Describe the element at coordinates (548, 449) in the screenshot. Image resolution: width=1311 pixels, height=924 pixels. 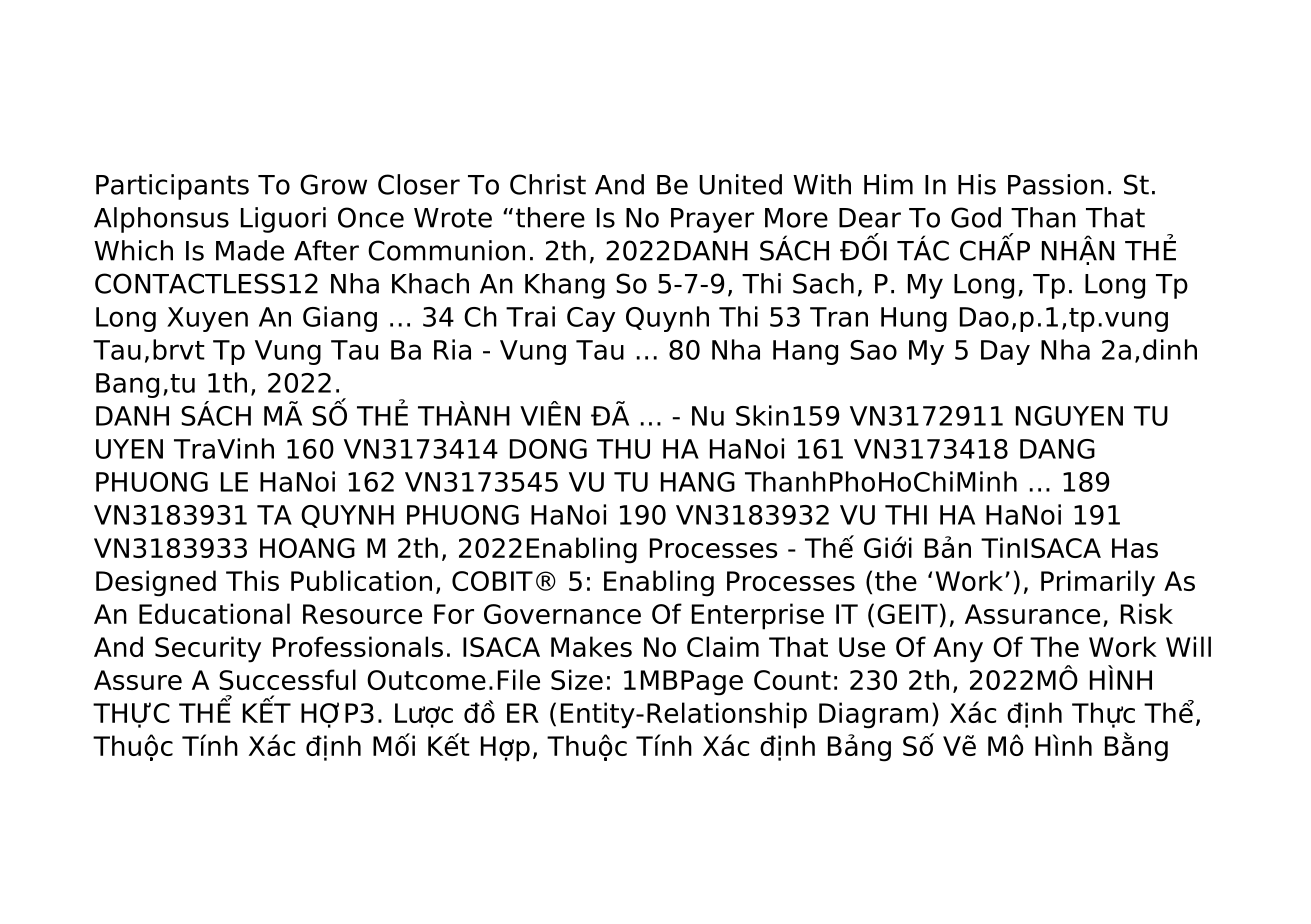
I see `DONG` at that location.
